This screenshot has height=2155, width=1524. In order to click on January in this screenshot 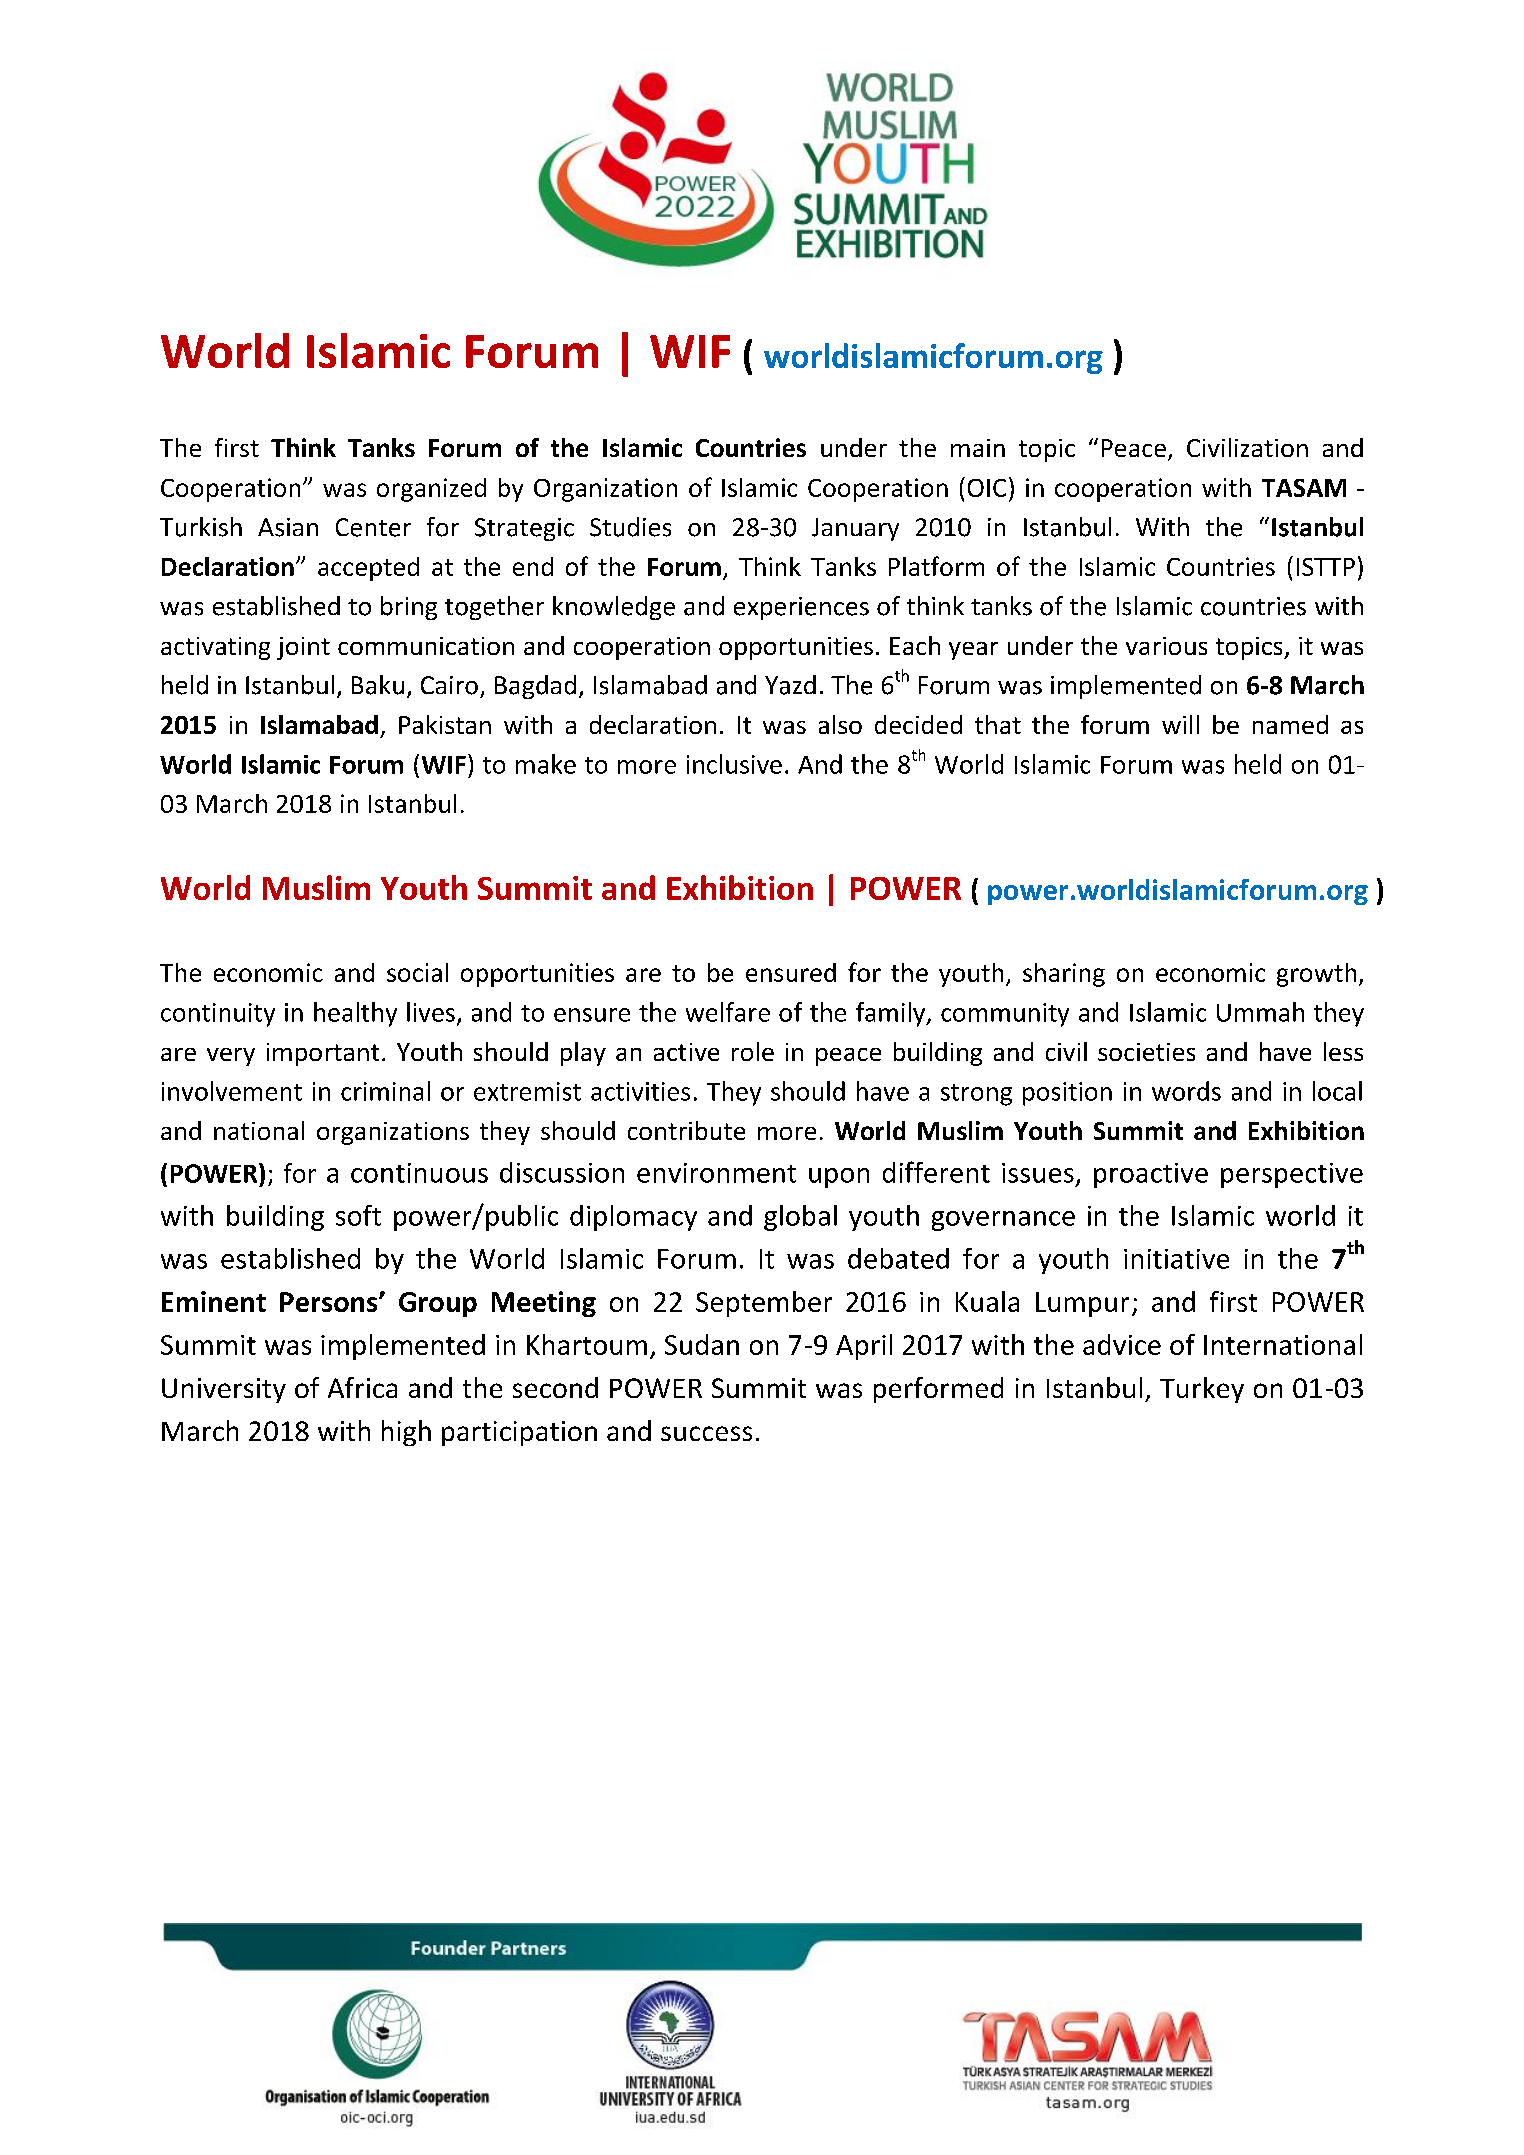, I will do `click(855, 529)`.
